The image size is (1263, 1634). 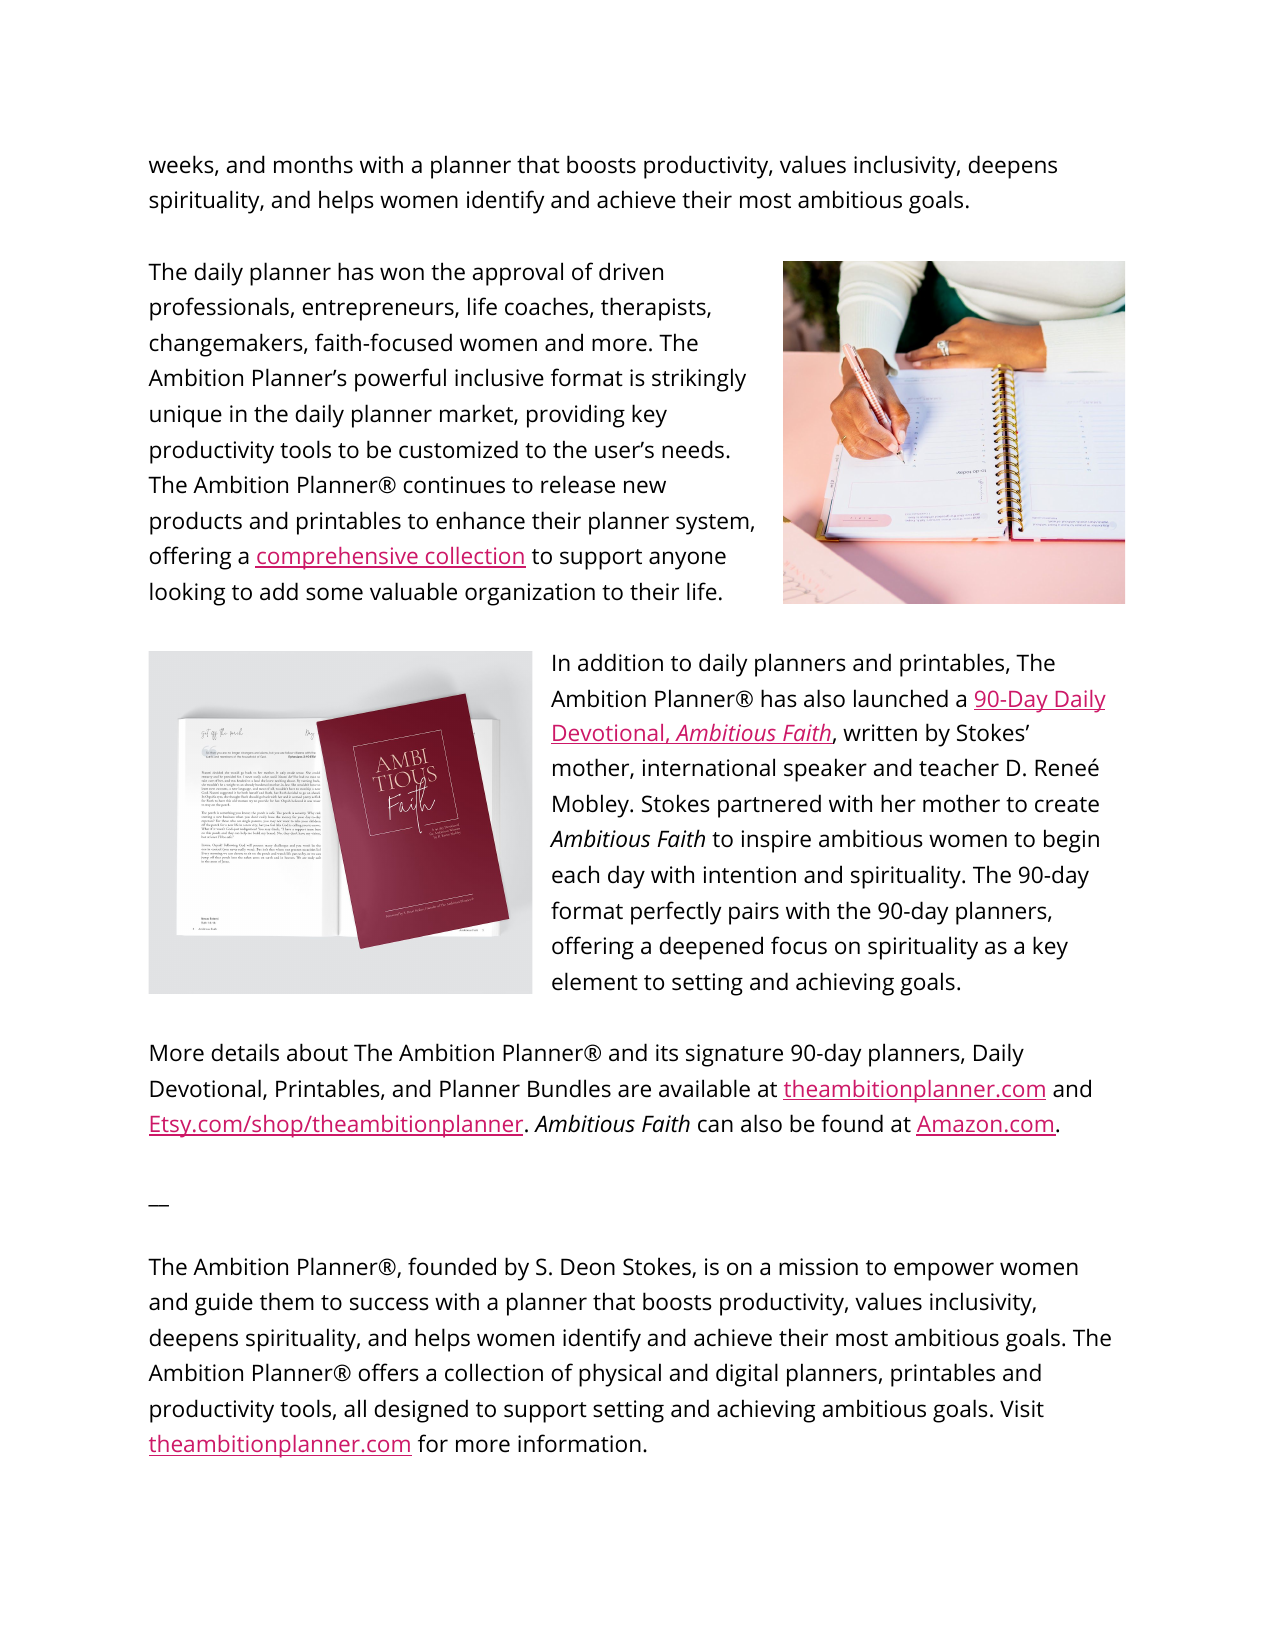 What do you see at coordinates (1067, 805) in the image?
I see `create` at bounding box center [1067, 805].
